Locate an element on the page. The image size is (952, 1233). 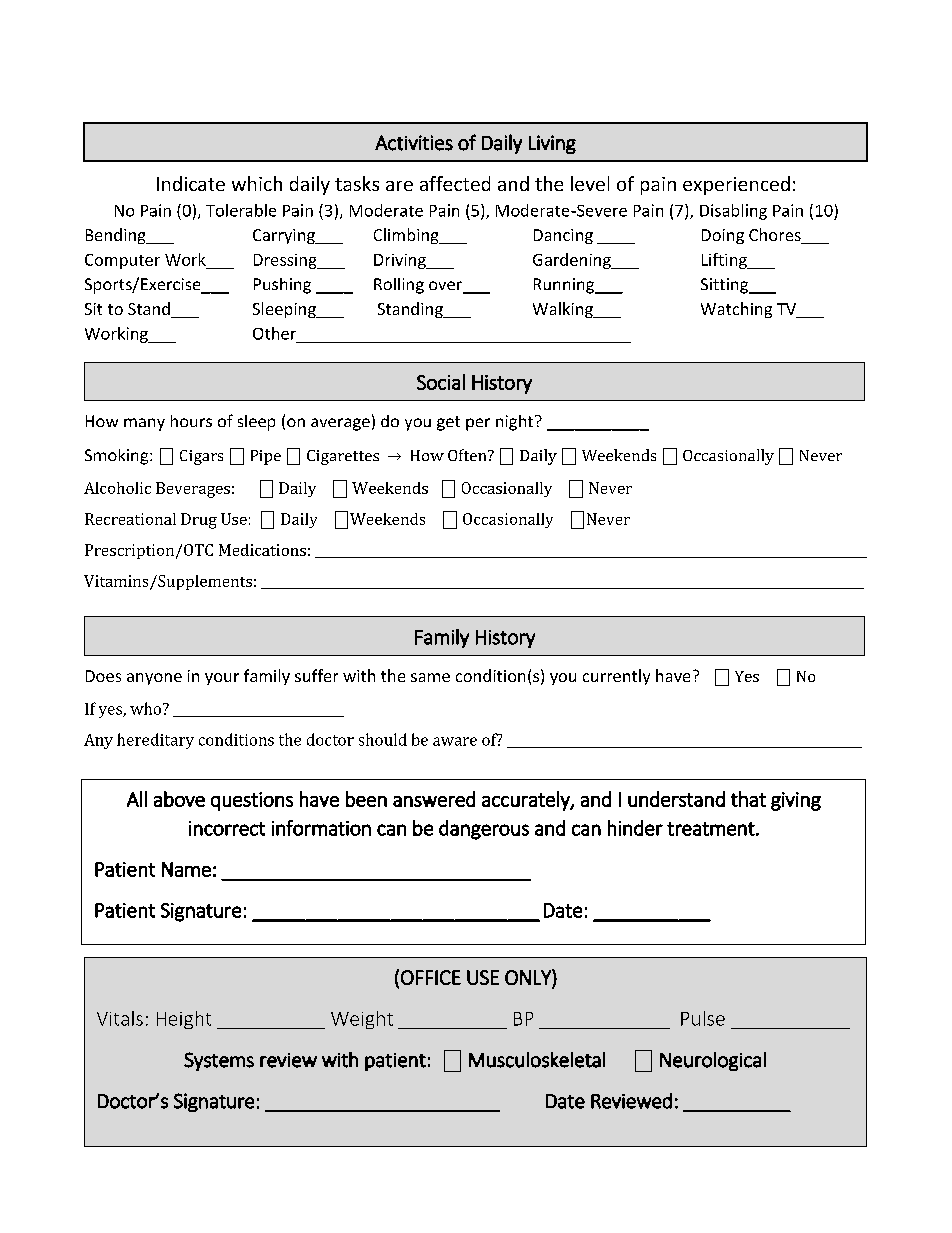
Height is located at coordinates (184, 1020).
